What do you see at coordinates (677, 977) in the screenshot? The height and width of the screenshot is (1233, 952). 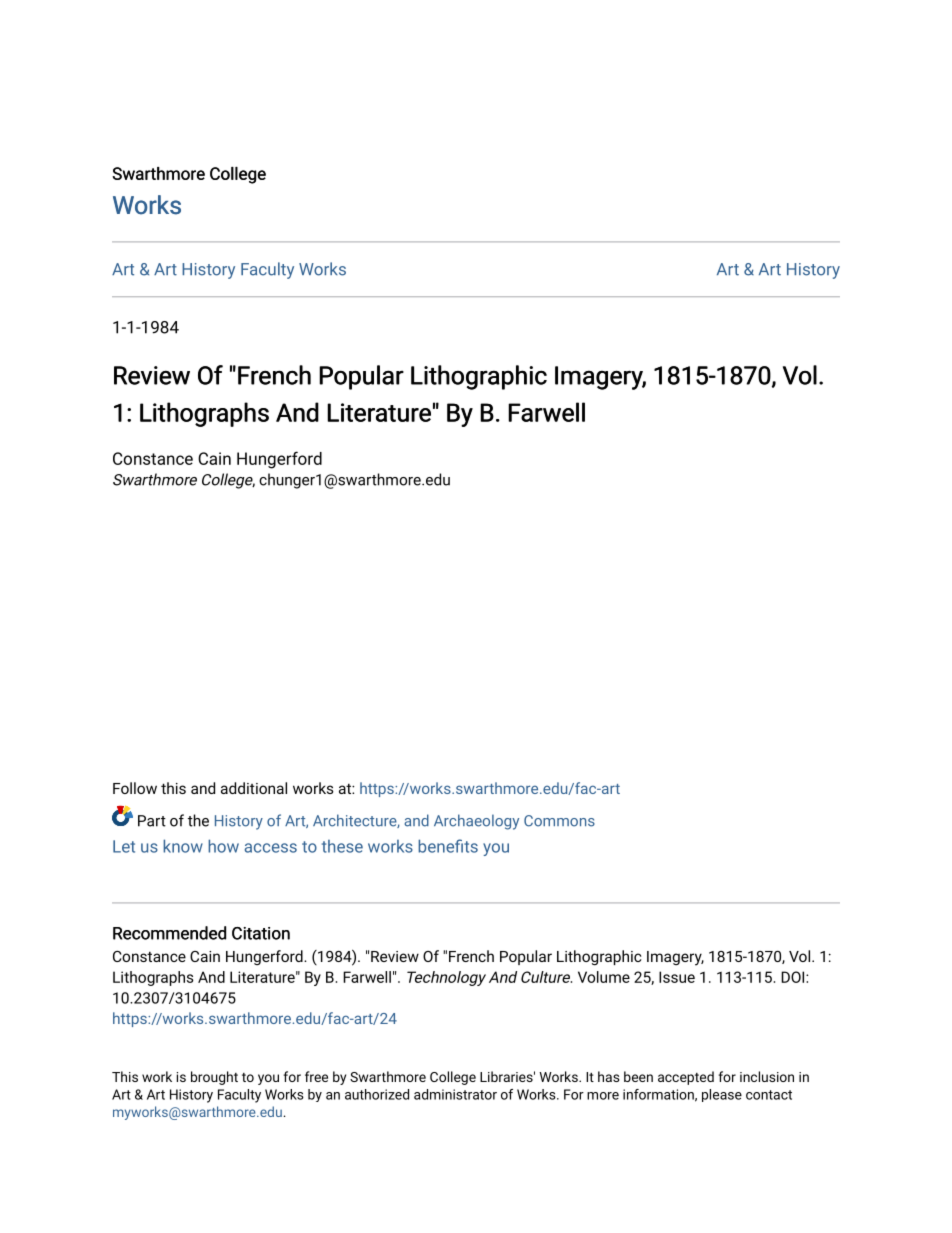 I see `Issue` at bounding box center [677, 977].
